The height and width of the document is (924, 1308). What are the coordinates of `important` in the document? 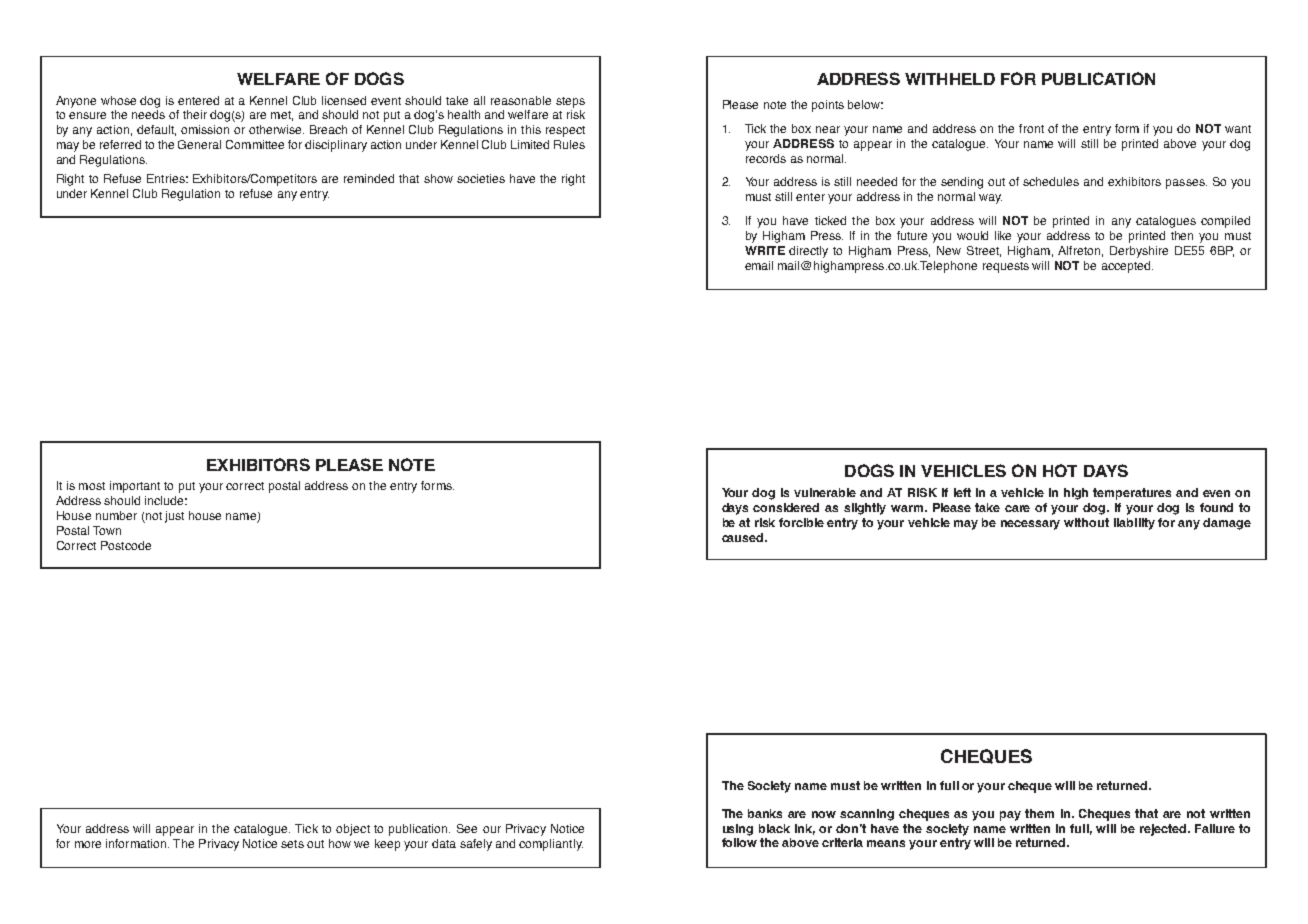 It's located at (135, 487).
